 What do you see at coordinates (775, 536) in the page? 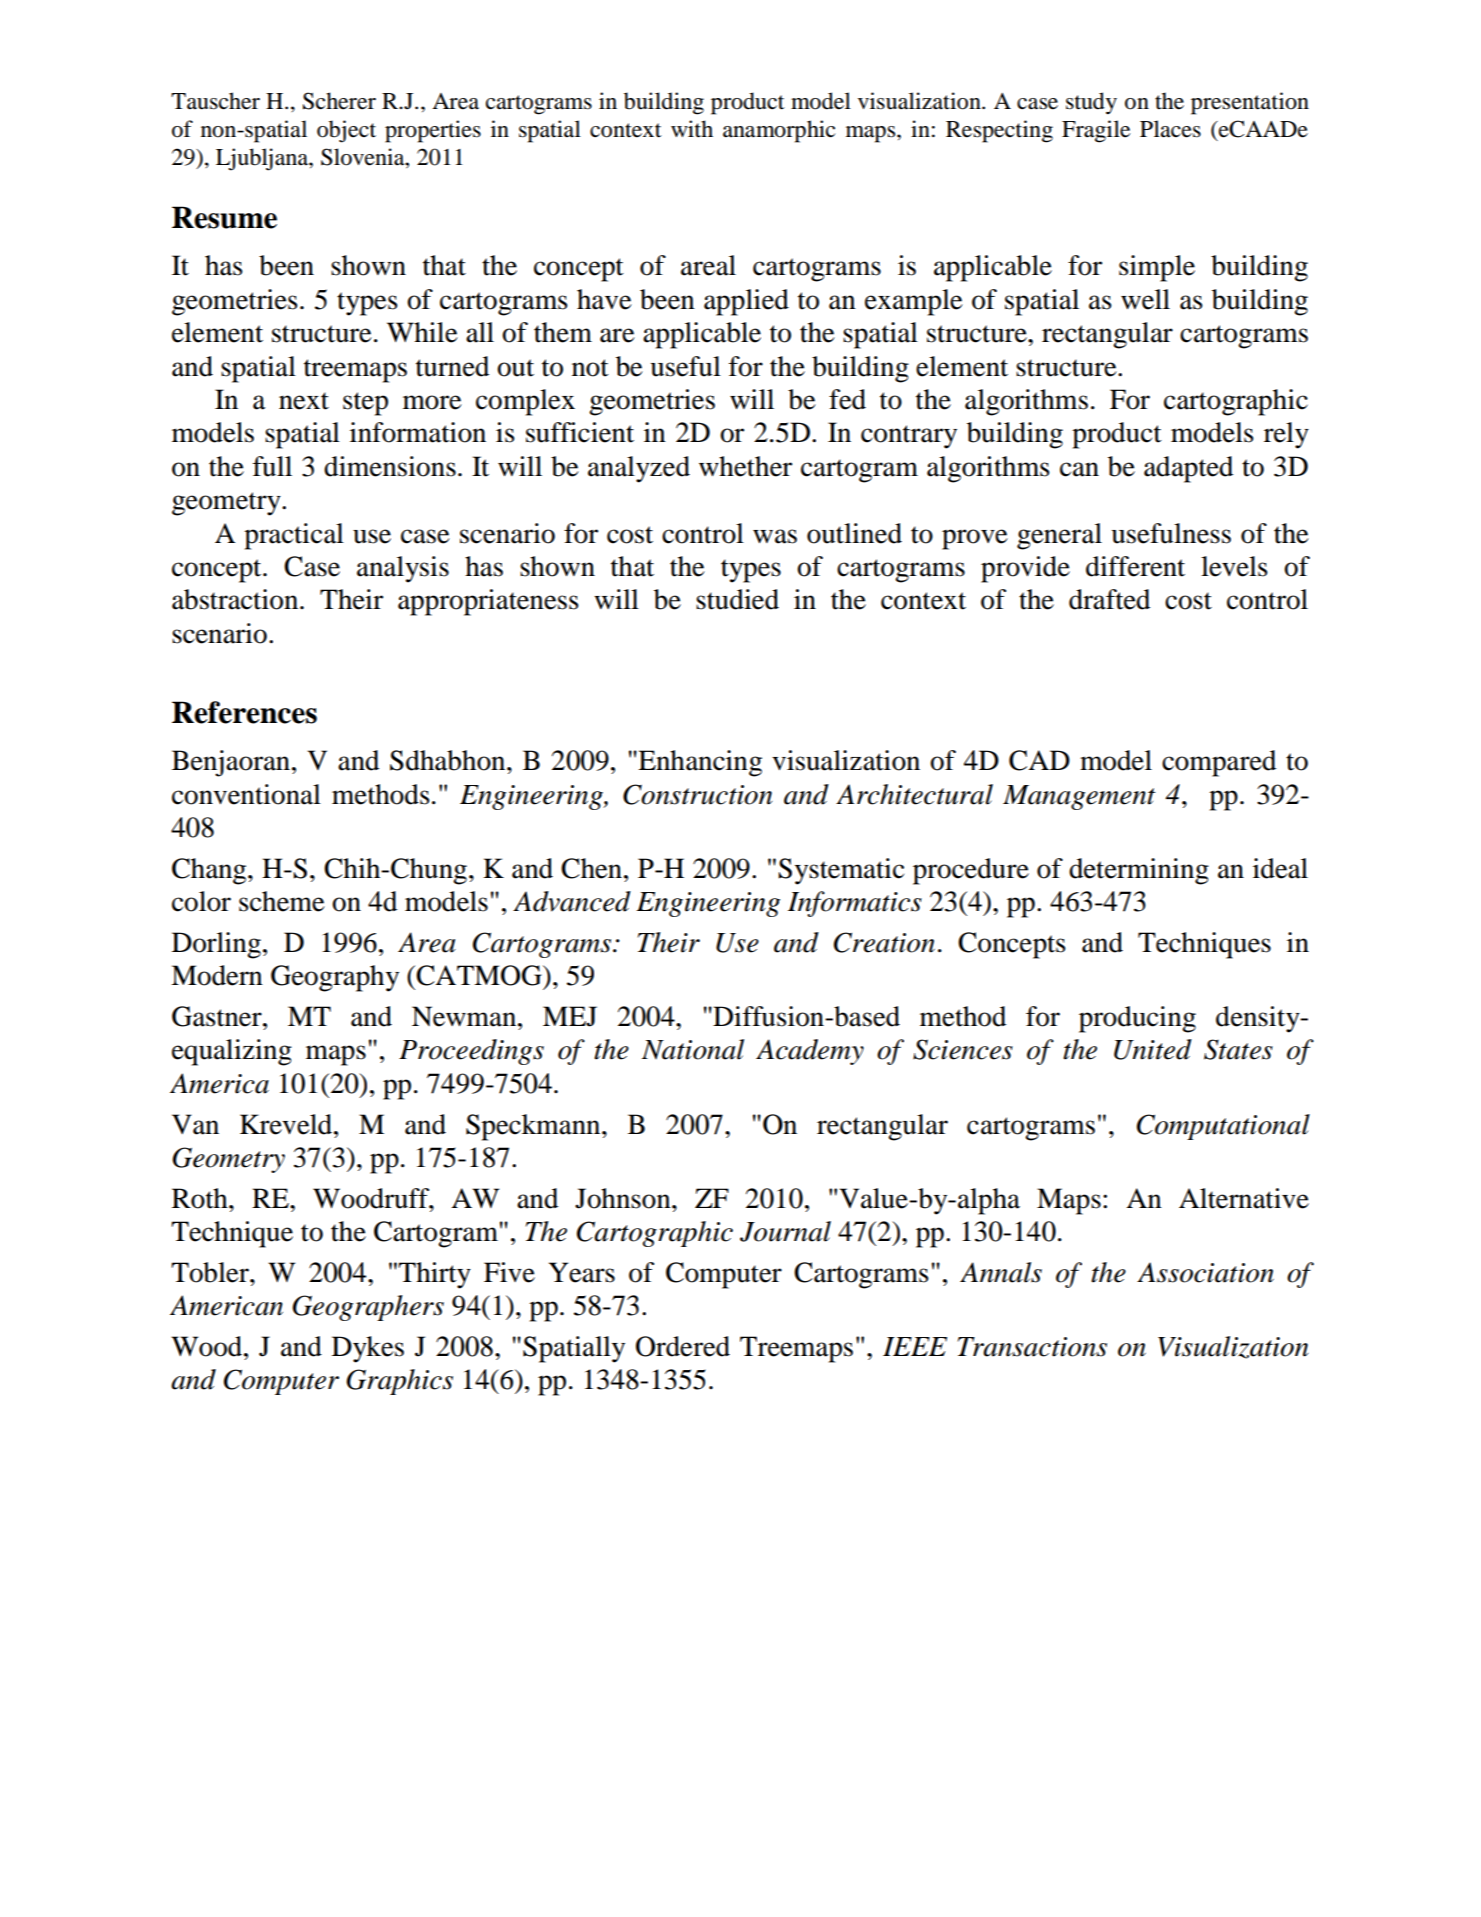
I see `was` at bounding box center [775, 536].
